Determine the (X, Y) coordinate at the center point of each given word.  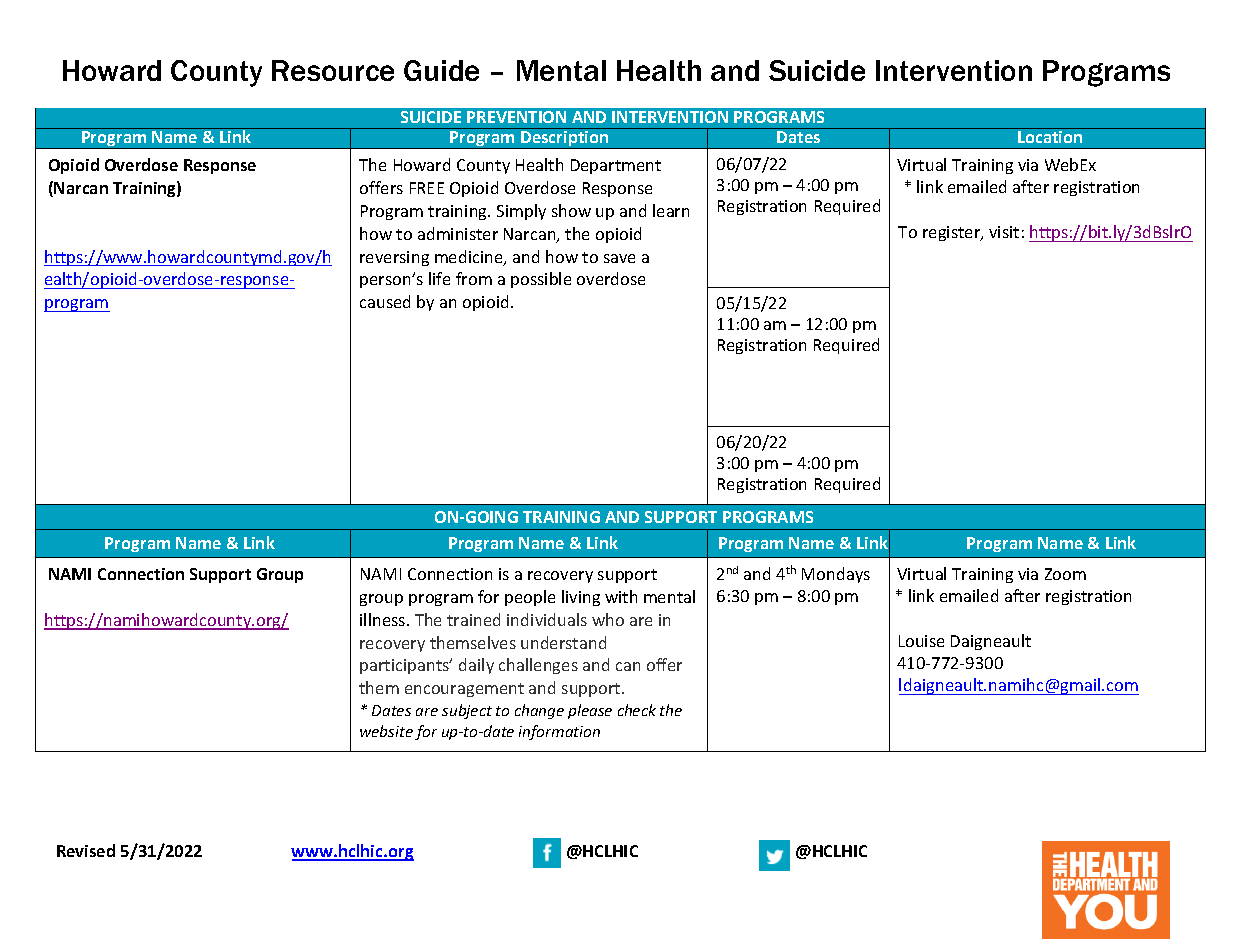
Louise (921, 641)
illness (384, 619)
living (581, 598)
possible (541, 280)
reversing (394, 258)
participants (405, 666)
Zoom (1065, 574)
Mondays (836, 575)
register (953, 233)
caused (385, 301)
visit (1004, 232)
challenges (538, 666)
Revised (86, 850)
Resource (333, 70)
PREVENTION (516, 117)
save (619, 258)
